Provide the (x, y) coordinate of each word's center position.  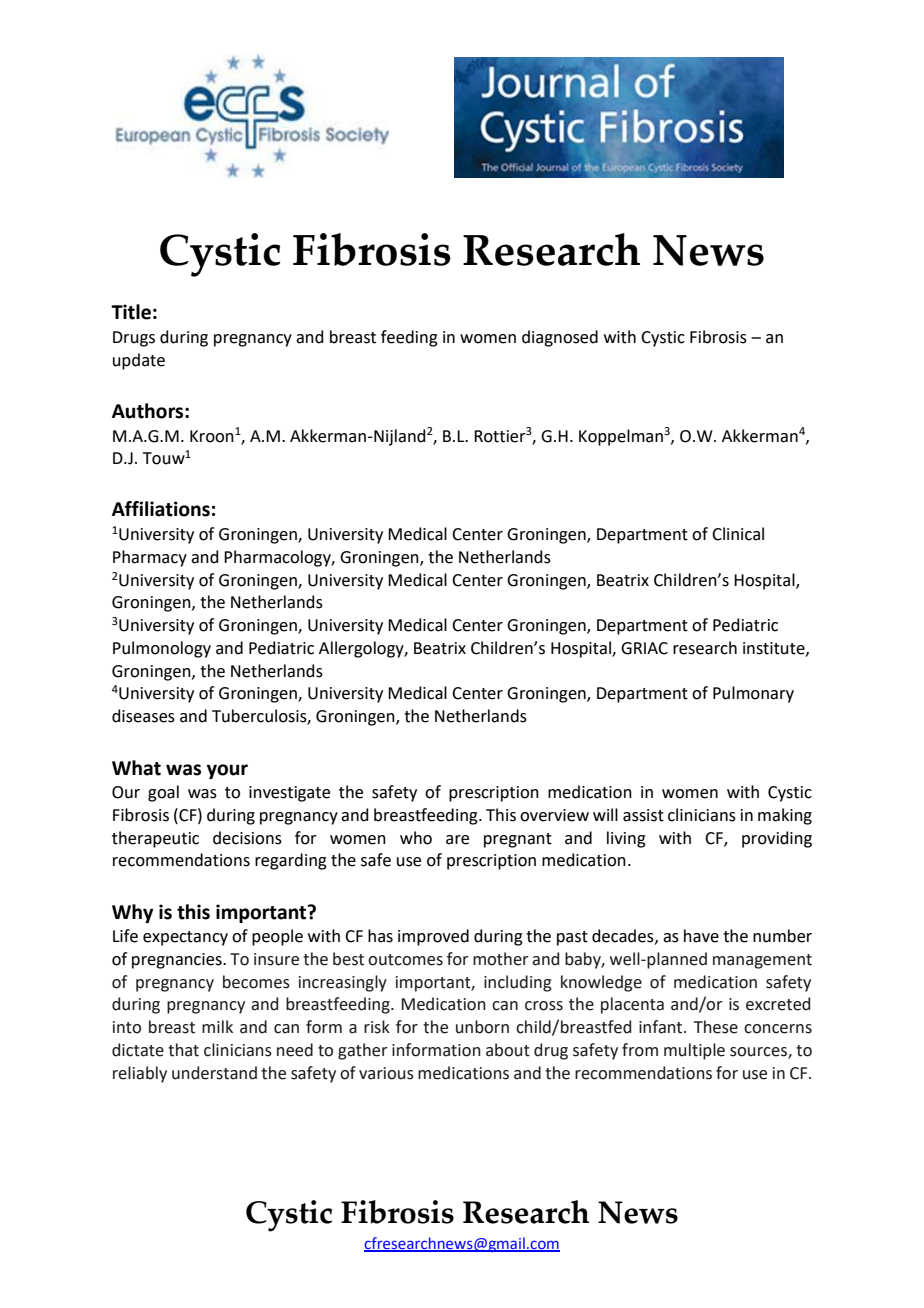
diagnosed (560, 338)
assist (643, 815)
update (139, 361)
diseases (143, 716)
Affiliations (161, 509)
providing (777, 839)
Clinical (738, 534)
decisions (247, 838)
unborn (482, 1027)
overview (554, 815)
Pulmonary (753, 694)
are (457, 840)
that (183, 1050)
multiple (694, 1051)
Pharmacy (150, 558)
